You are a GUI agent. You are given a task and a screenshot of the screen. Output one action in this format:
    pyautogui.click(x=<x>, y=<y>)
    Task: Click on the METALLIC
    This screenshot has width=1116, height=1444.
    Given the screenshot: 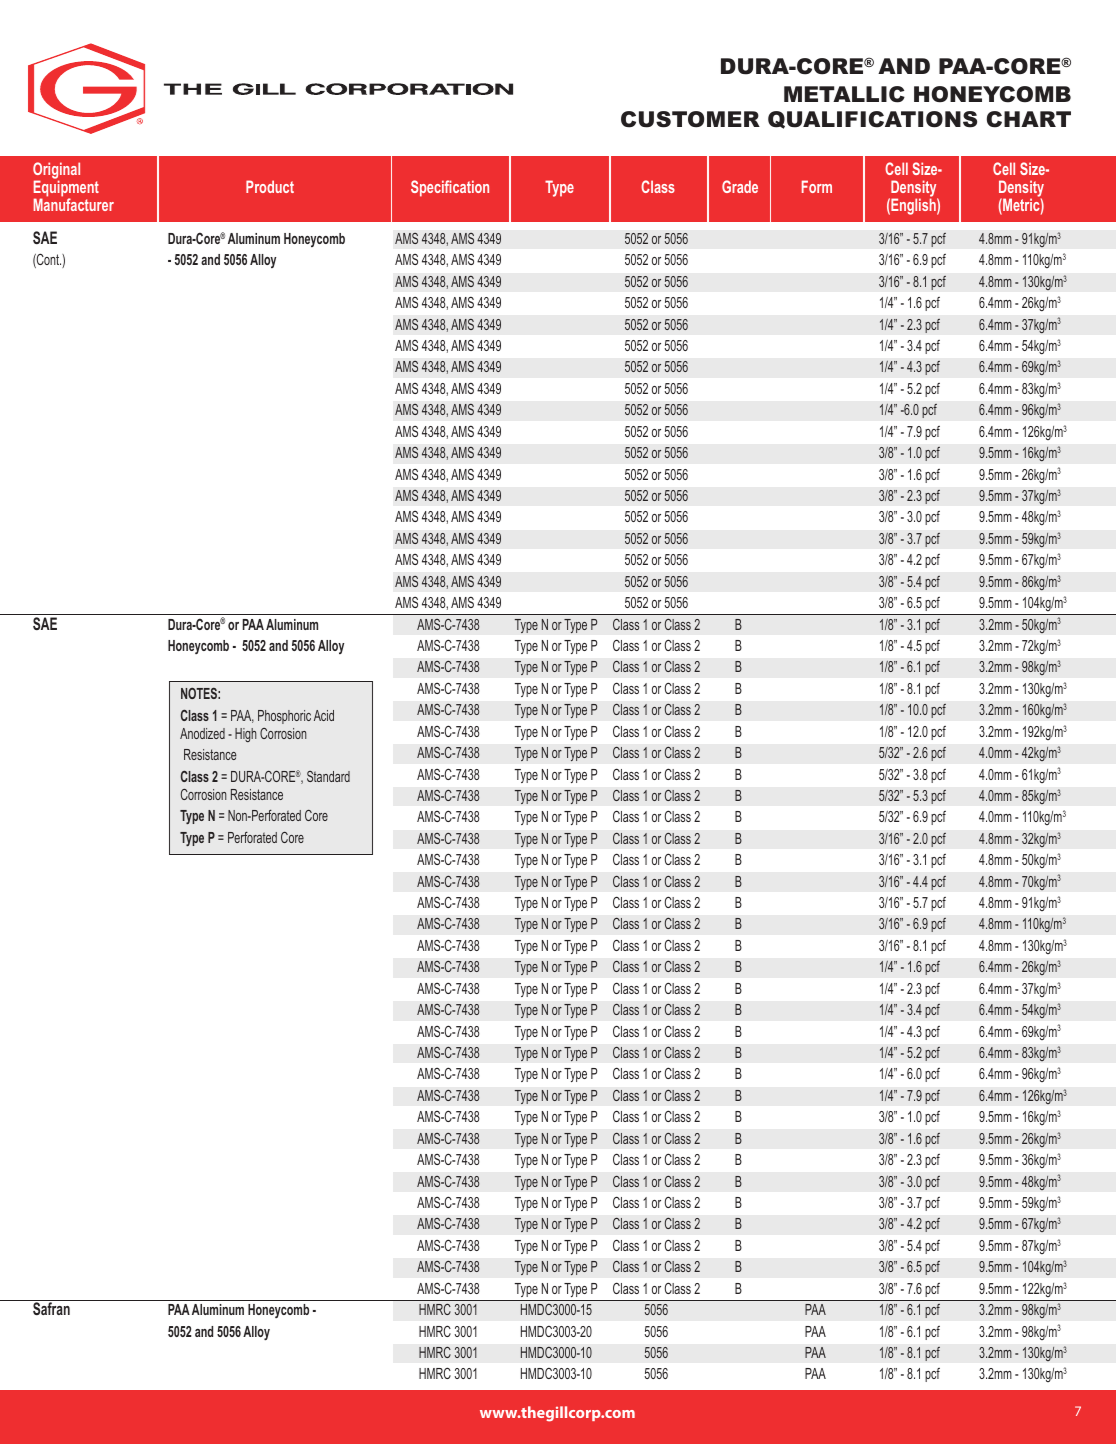 What is the action you would take?
    pyautogui.click(x=844, y=94)
